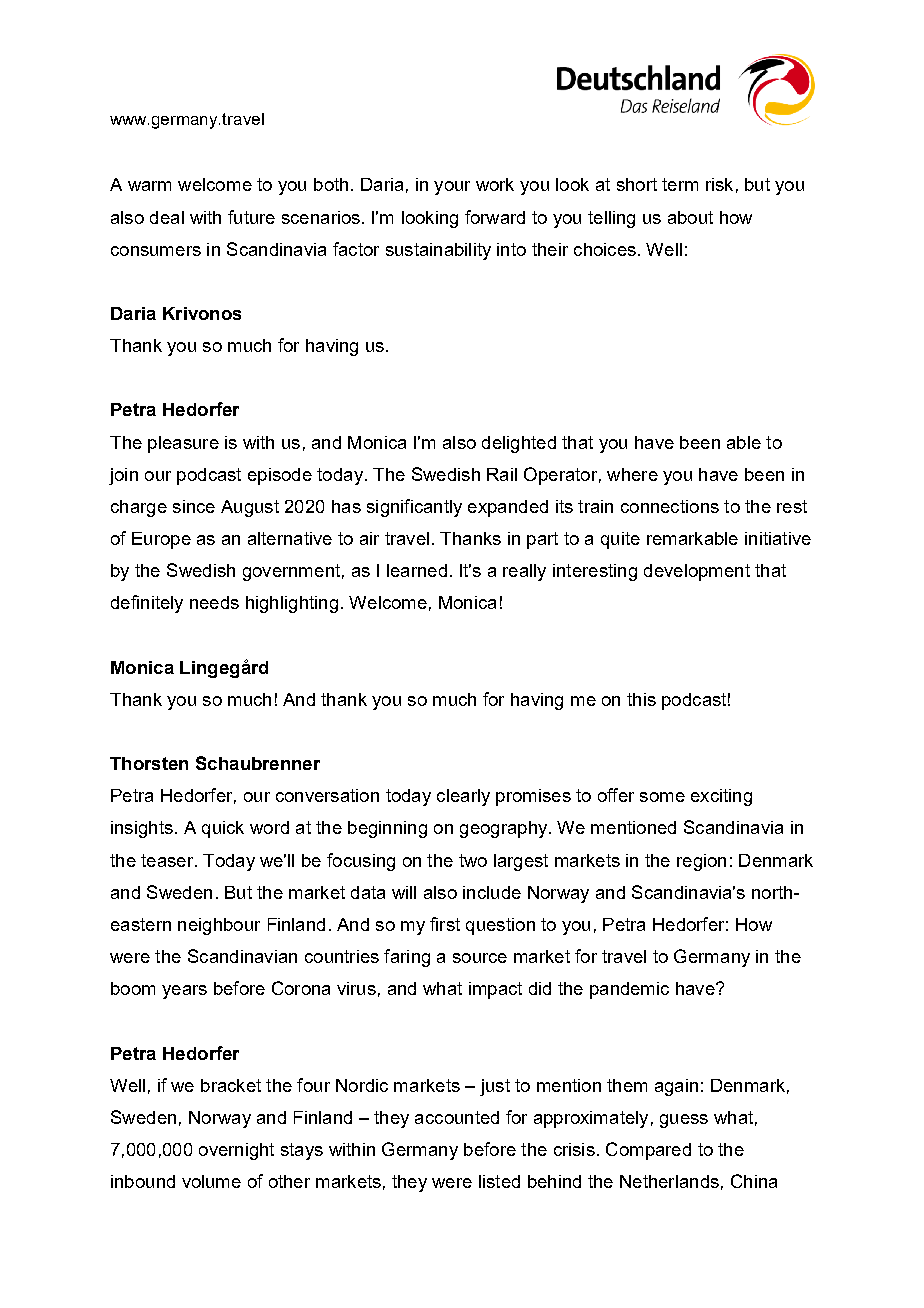 Image resolution: width=924 pixels, height=1308 pixels. What do you see at coordinates (236, 1151) in the document?
I see `overnight` at bounding box center [236, 1151].
